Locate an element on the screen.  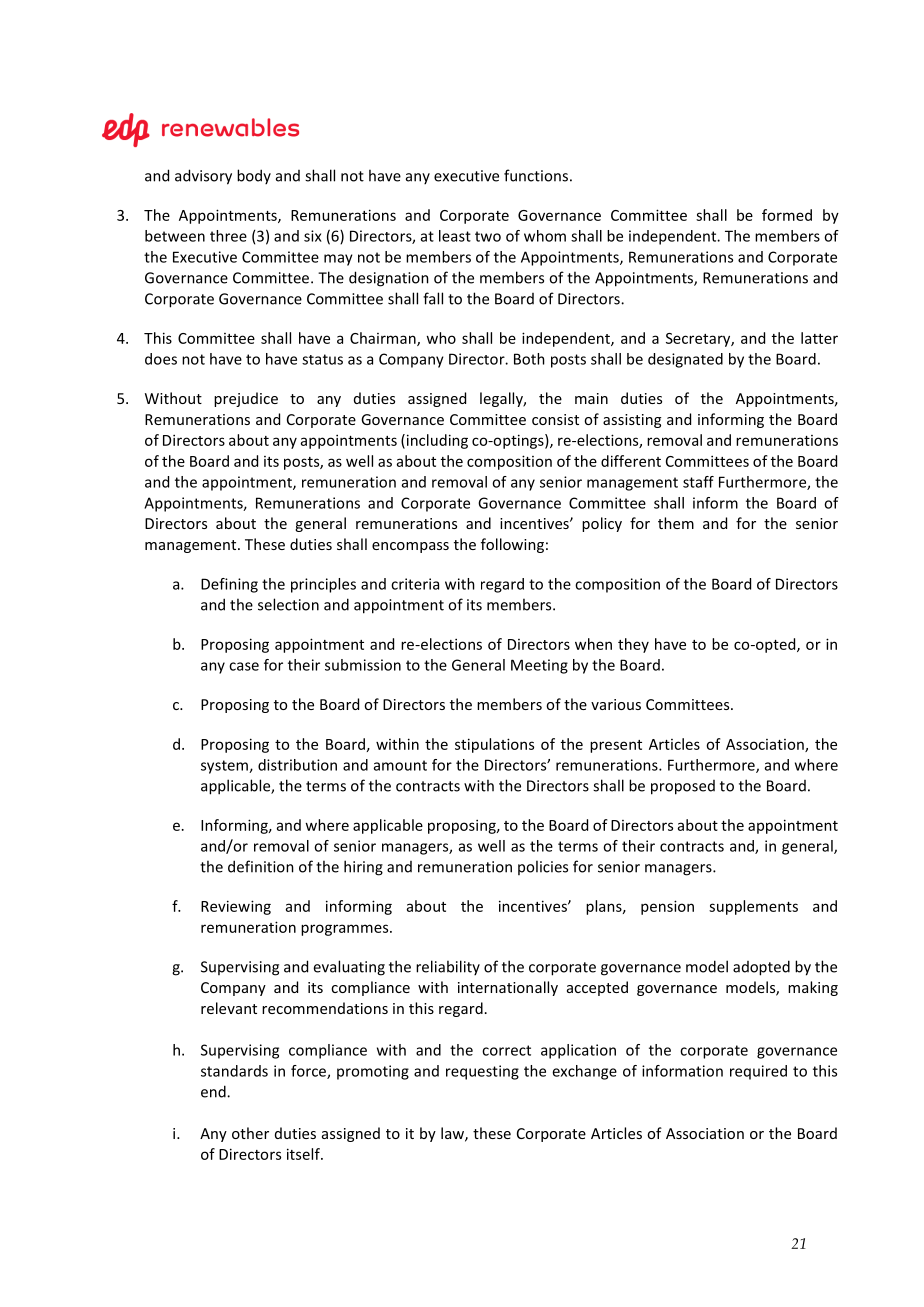
case is located at coordinates (244, 666).
